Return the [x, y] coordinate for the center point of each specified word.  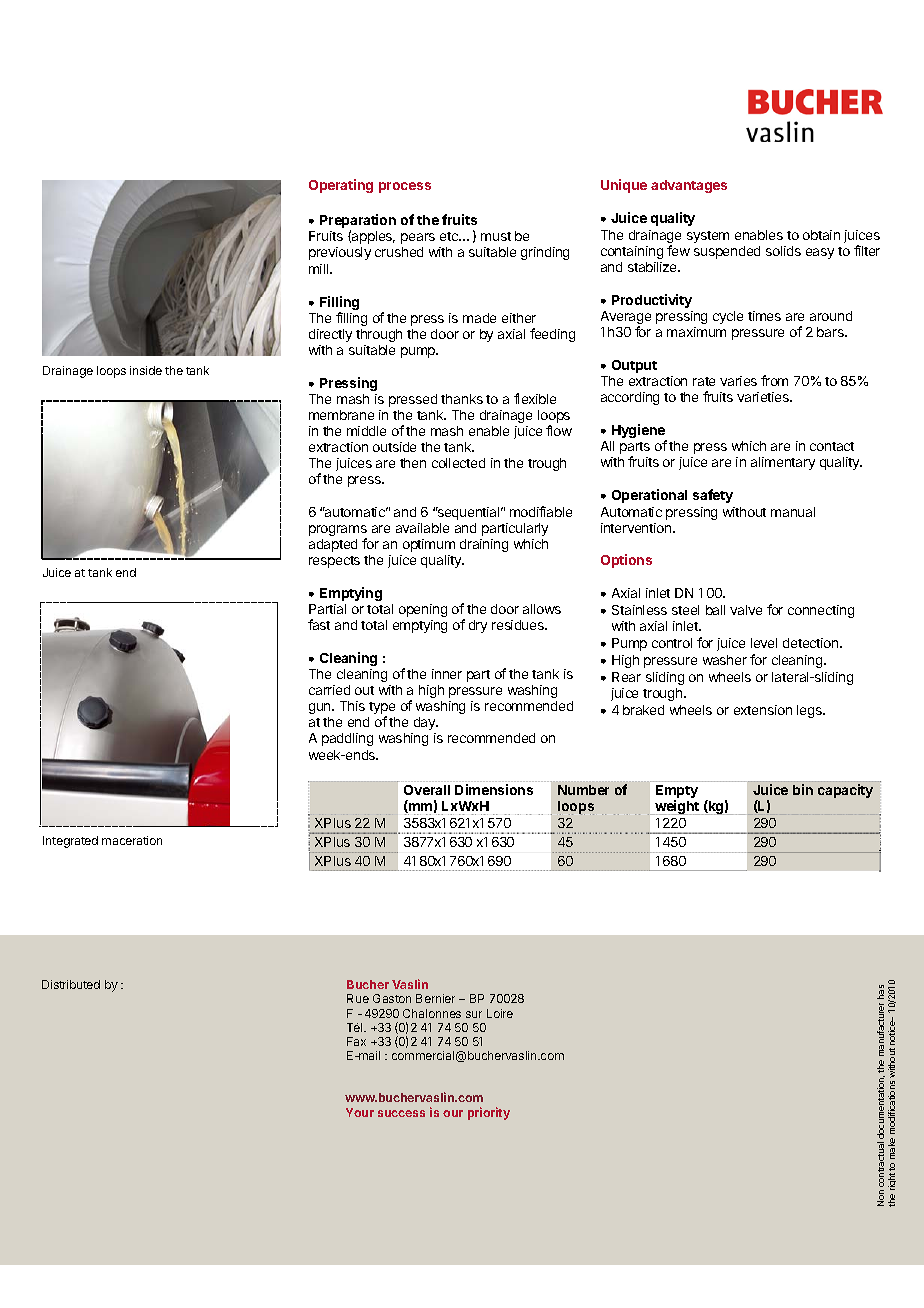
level [764, 643]
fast [319, 624]
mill [320, 269]
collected [458, 463]
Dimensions [494, 789]
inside [146, 370]
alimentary [783, 463]
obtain [821, 235]
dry [478, 626]
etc [450, 236]
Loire [500, 1013]
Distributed [71, 984]
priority [489, 1113]
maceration [132, 840]
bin [803, 789]
